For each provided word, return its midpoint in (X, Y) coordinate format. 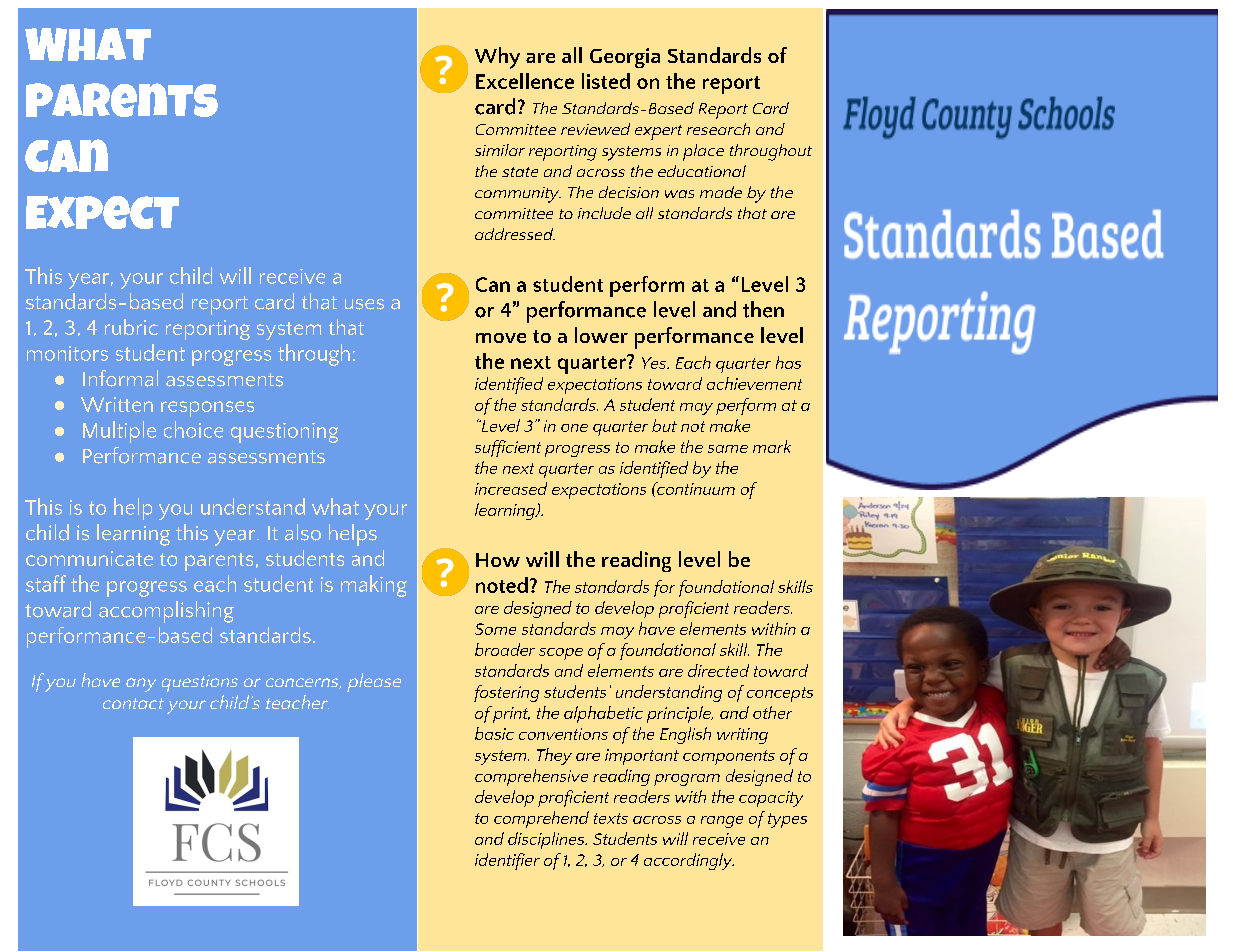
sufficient (508, 448)
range (722, 822)
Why (497, 58)
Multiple (119, 432)
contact (133, 703)
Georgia (625, 58)
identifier (507, 861)
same (728, 449)
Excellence (525, 81)
